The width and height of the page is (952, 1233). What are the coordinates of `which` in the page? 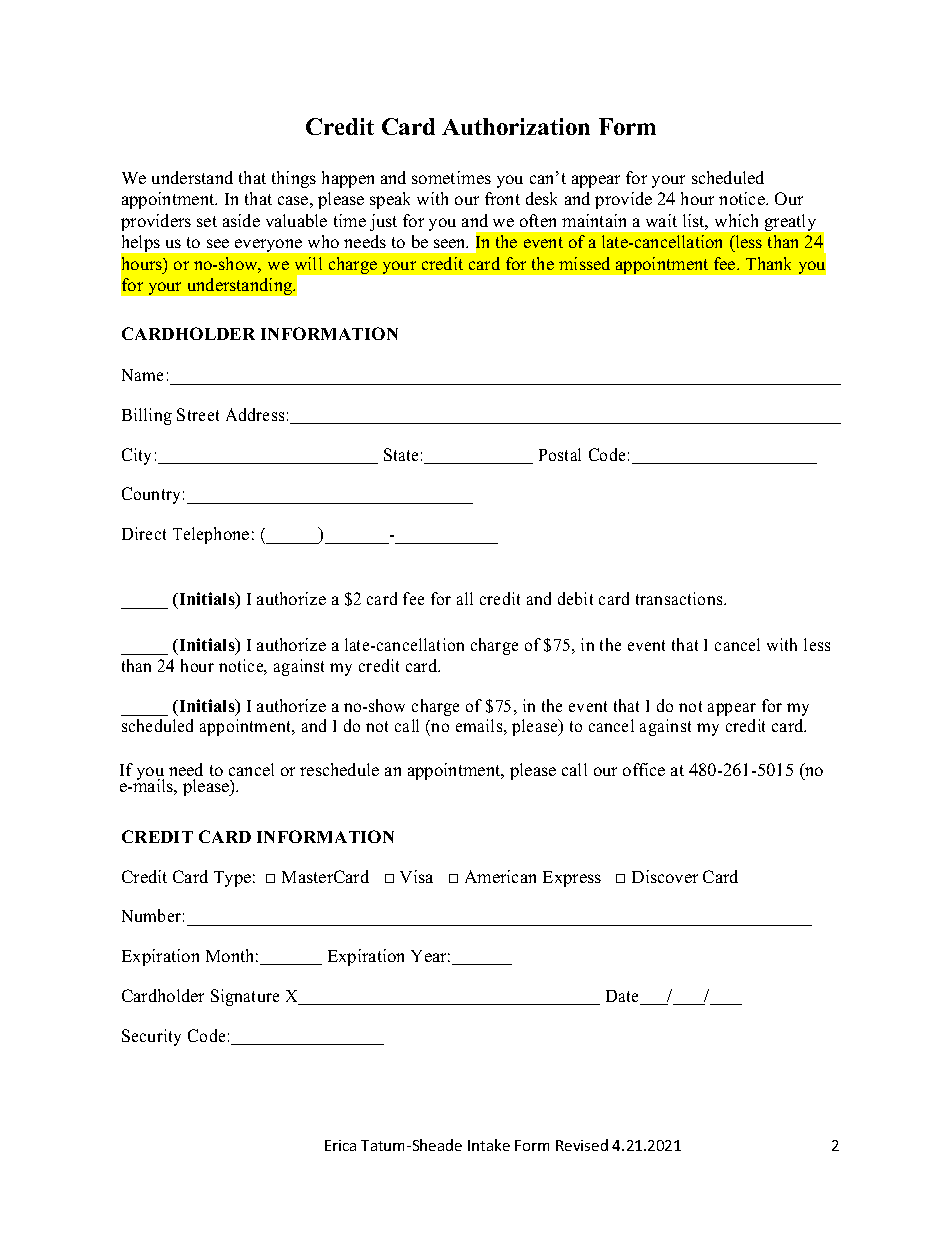 It's located at (736, 220).
